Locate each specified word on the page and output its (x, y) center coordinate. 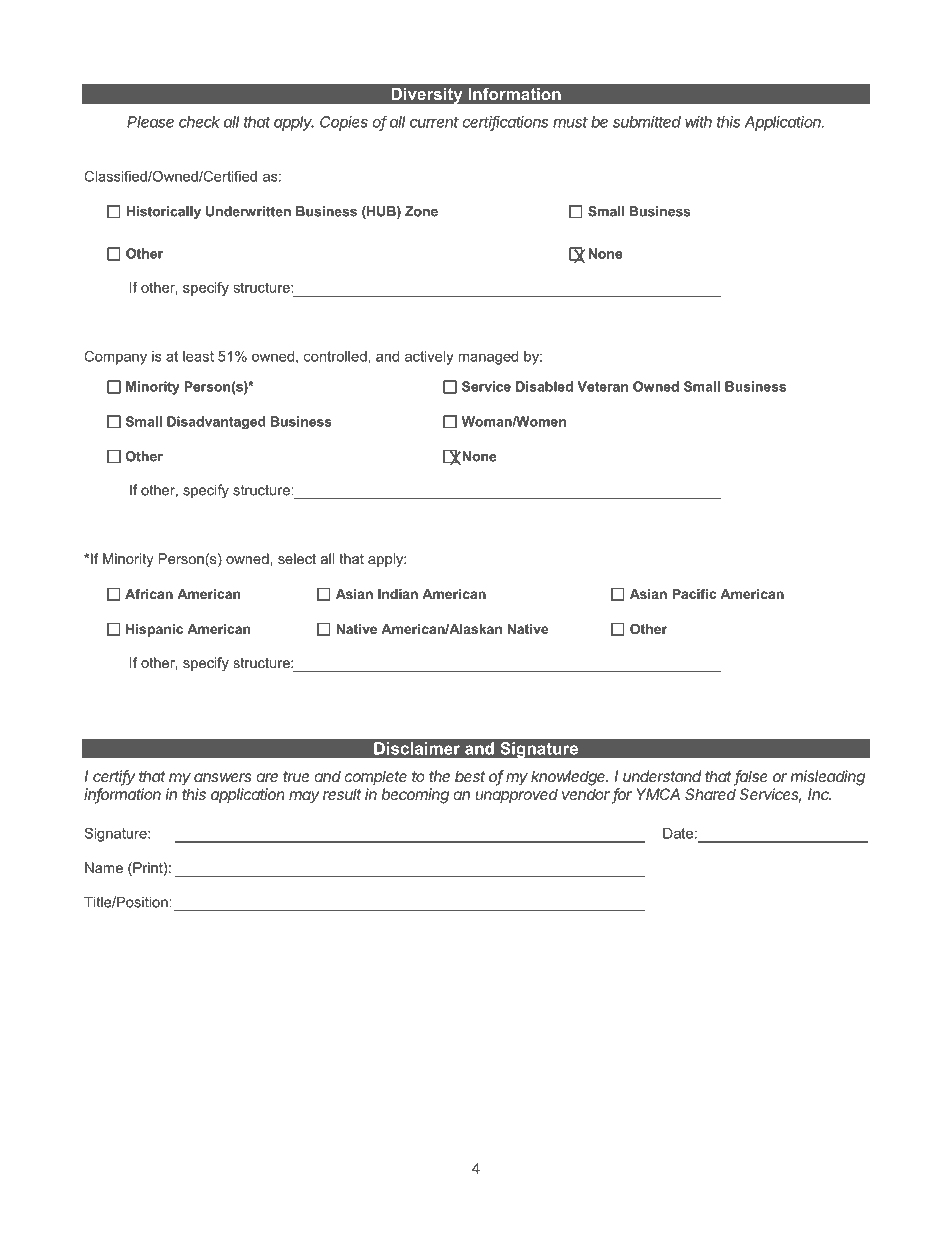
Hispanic (154, 630)
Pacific (694, 594)
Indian (398, 594)
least (198, 356)
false (751, 777)
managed (488, 358)
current (434, 122)
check (199, 122)
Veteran (602, 386)
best (470, 776)
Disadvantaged (216, 422)
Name (104, 867)
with (698, 122)
